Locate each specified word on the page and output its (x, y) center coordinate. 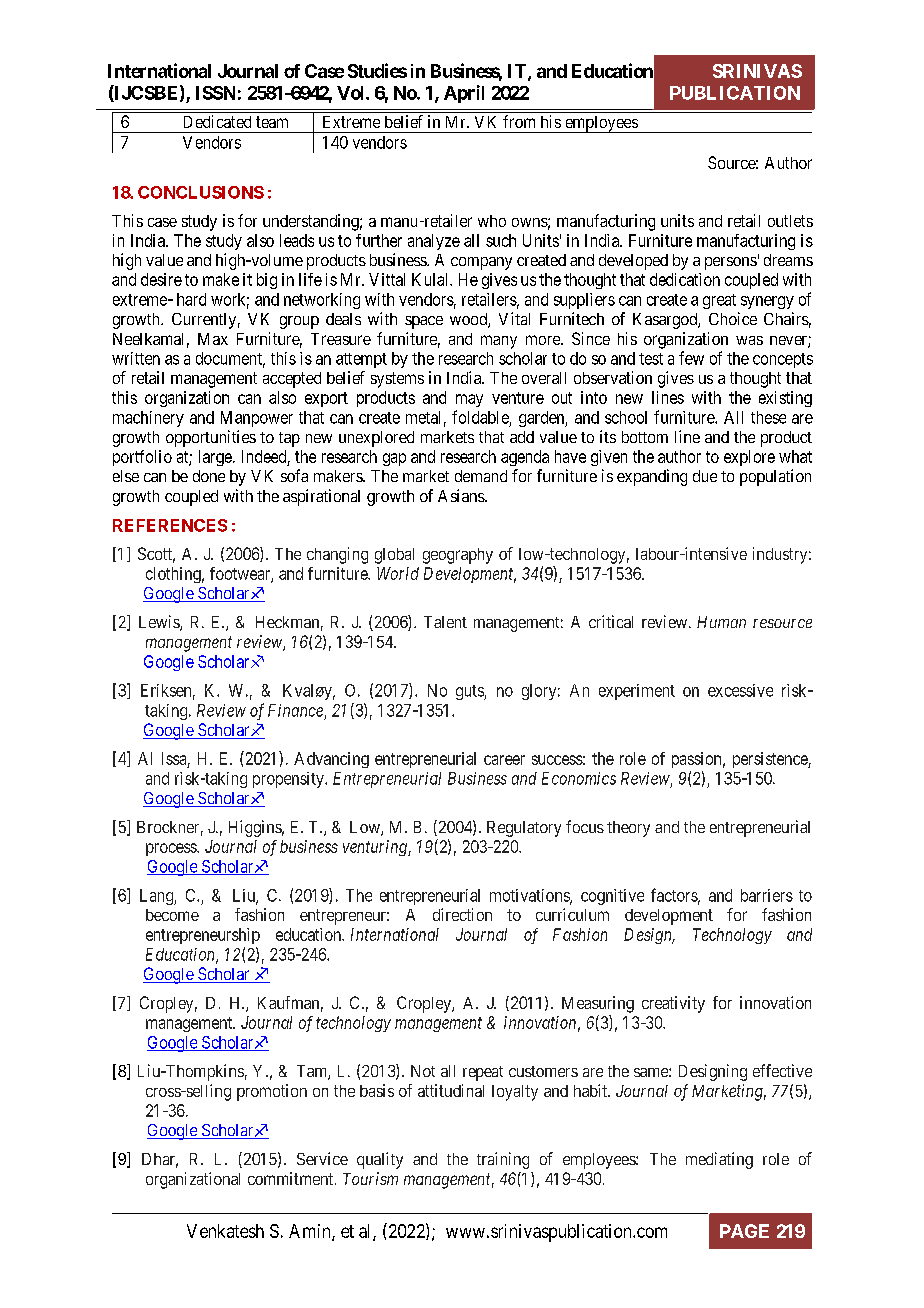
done (209, 476)
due (705, 476)
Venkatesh (225, 1231)
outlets (790, 221)
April (464, 94)
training (503, 1160)
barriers (767, 895)
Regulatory (524, 829)
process (172, 849)
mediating (719, 1160)
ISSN (215, 93)
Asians (462, 495)
